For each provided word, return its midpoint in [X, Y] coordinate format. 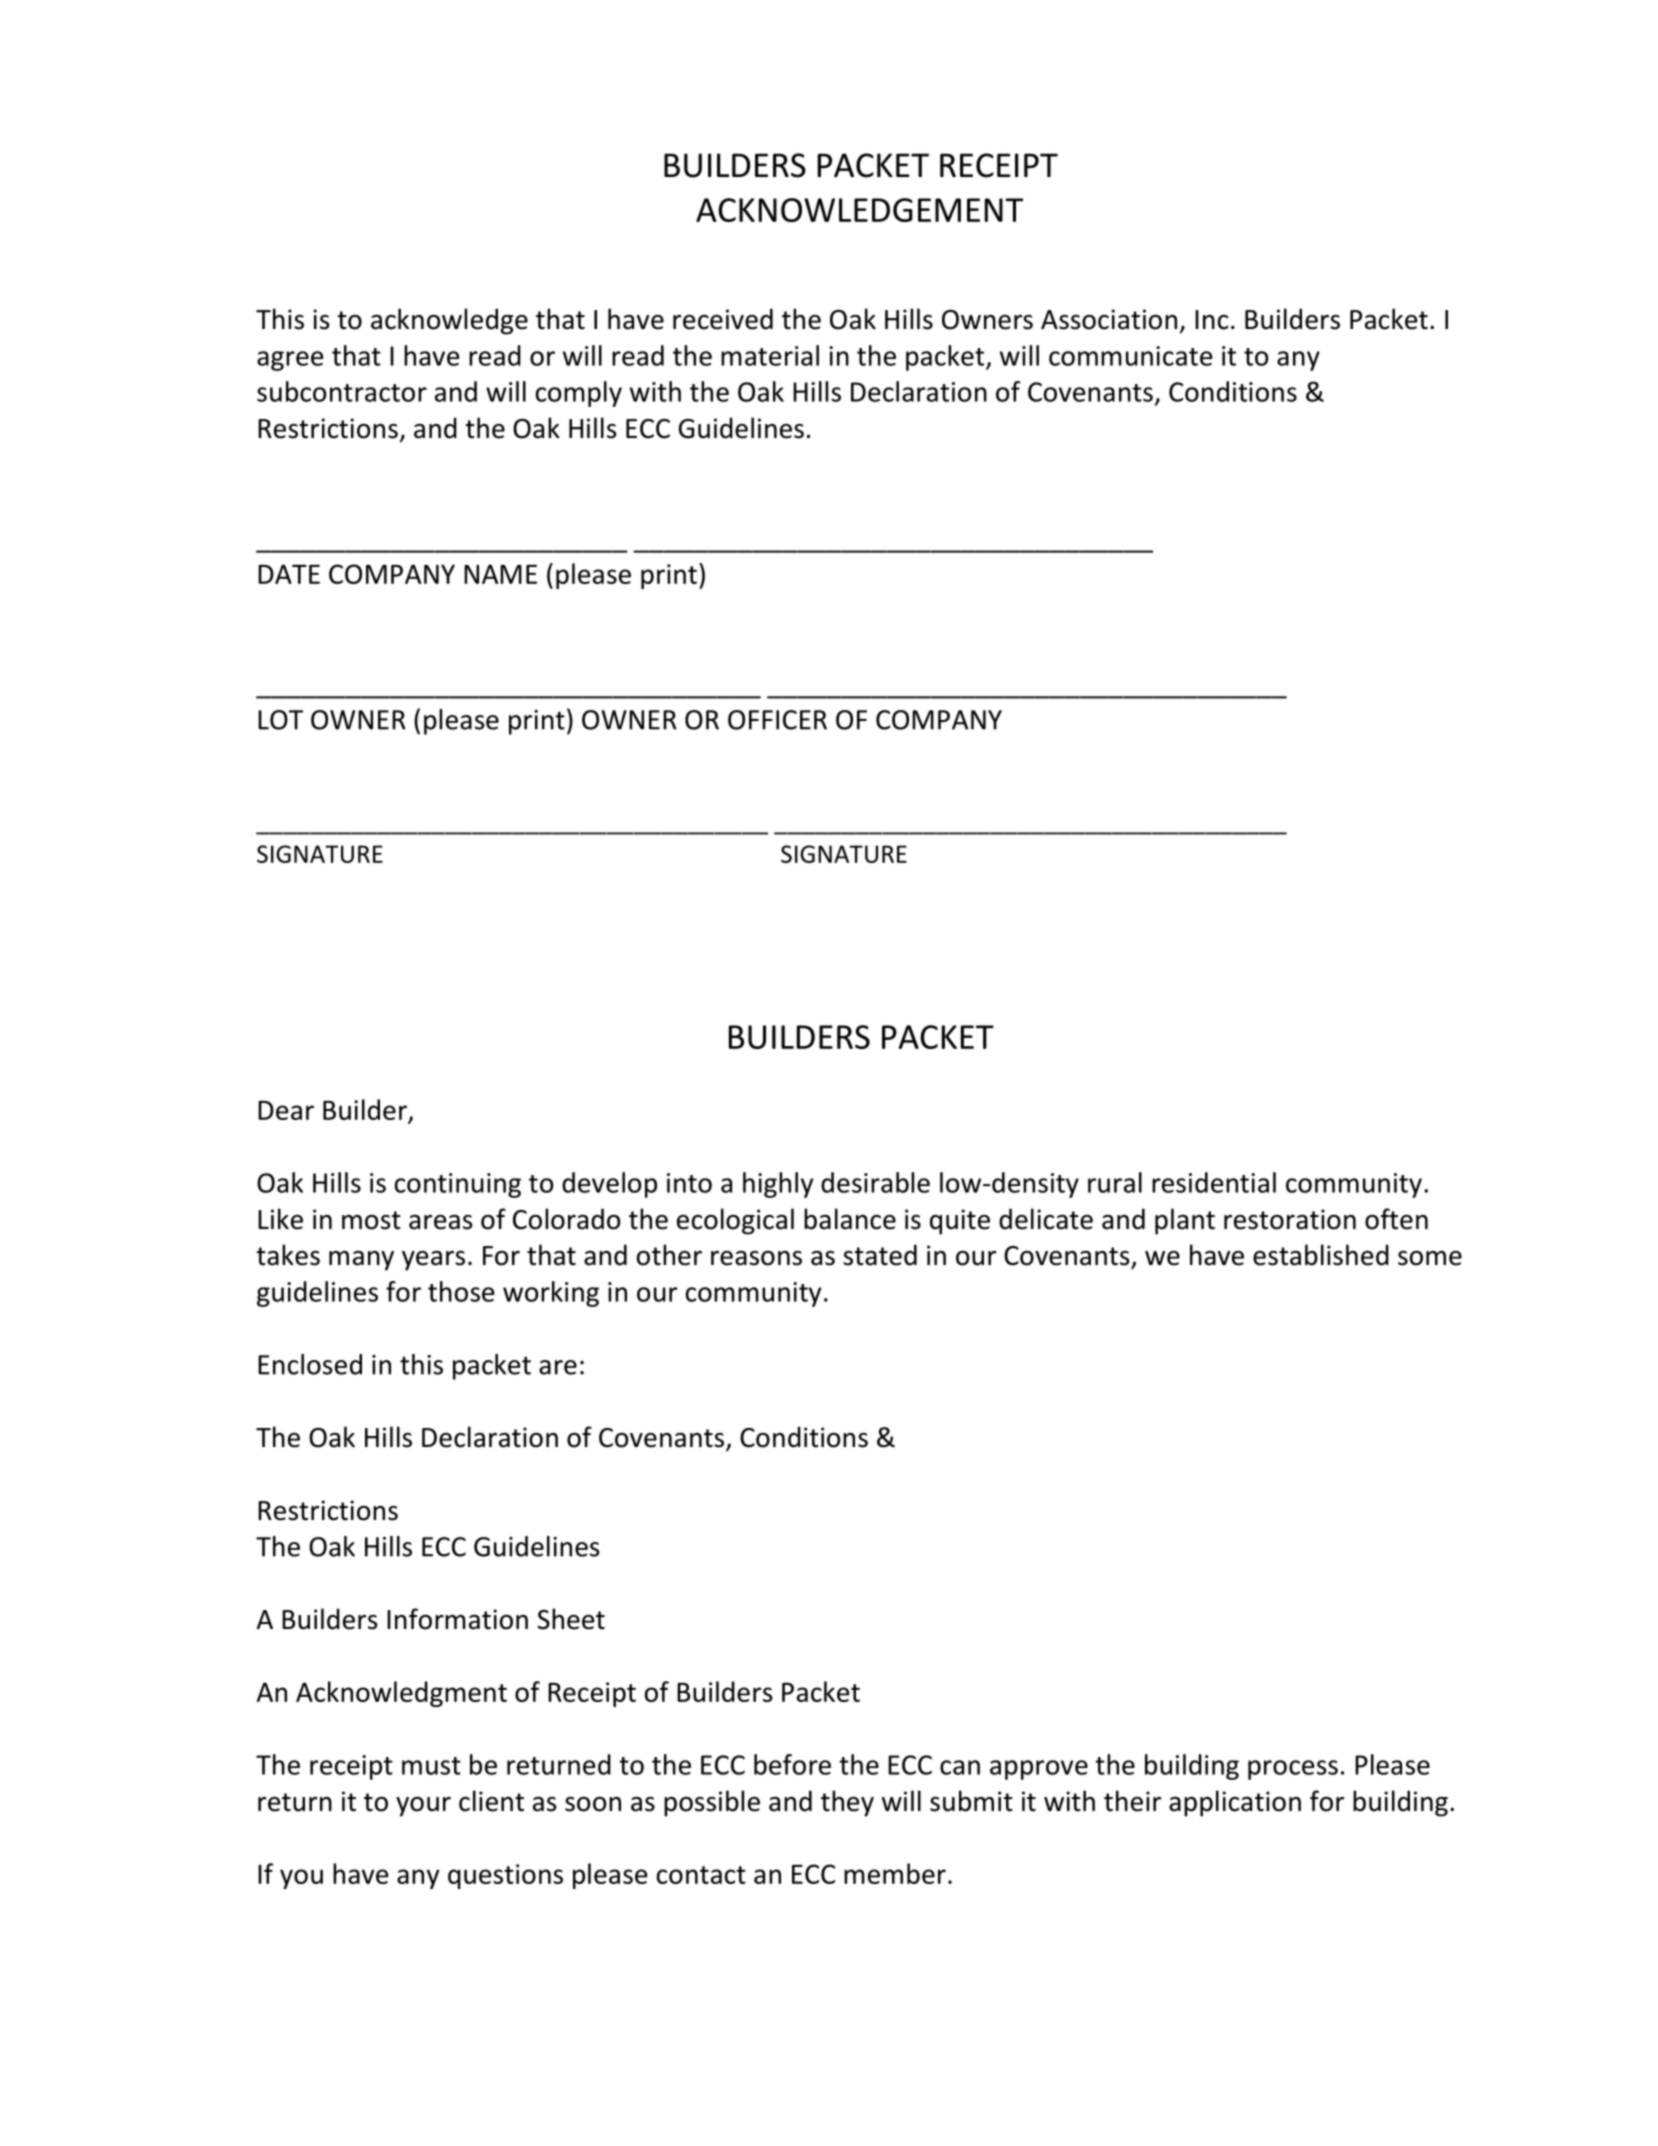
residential [1214, 1182]
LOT [280, 720]
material [770, 355]
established [1321, 1255]
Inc [1211, 320]
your [423, 1807]
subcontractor [342, 391]
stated [880, 1255]
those [461, 1291]
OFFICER [777, 720]
